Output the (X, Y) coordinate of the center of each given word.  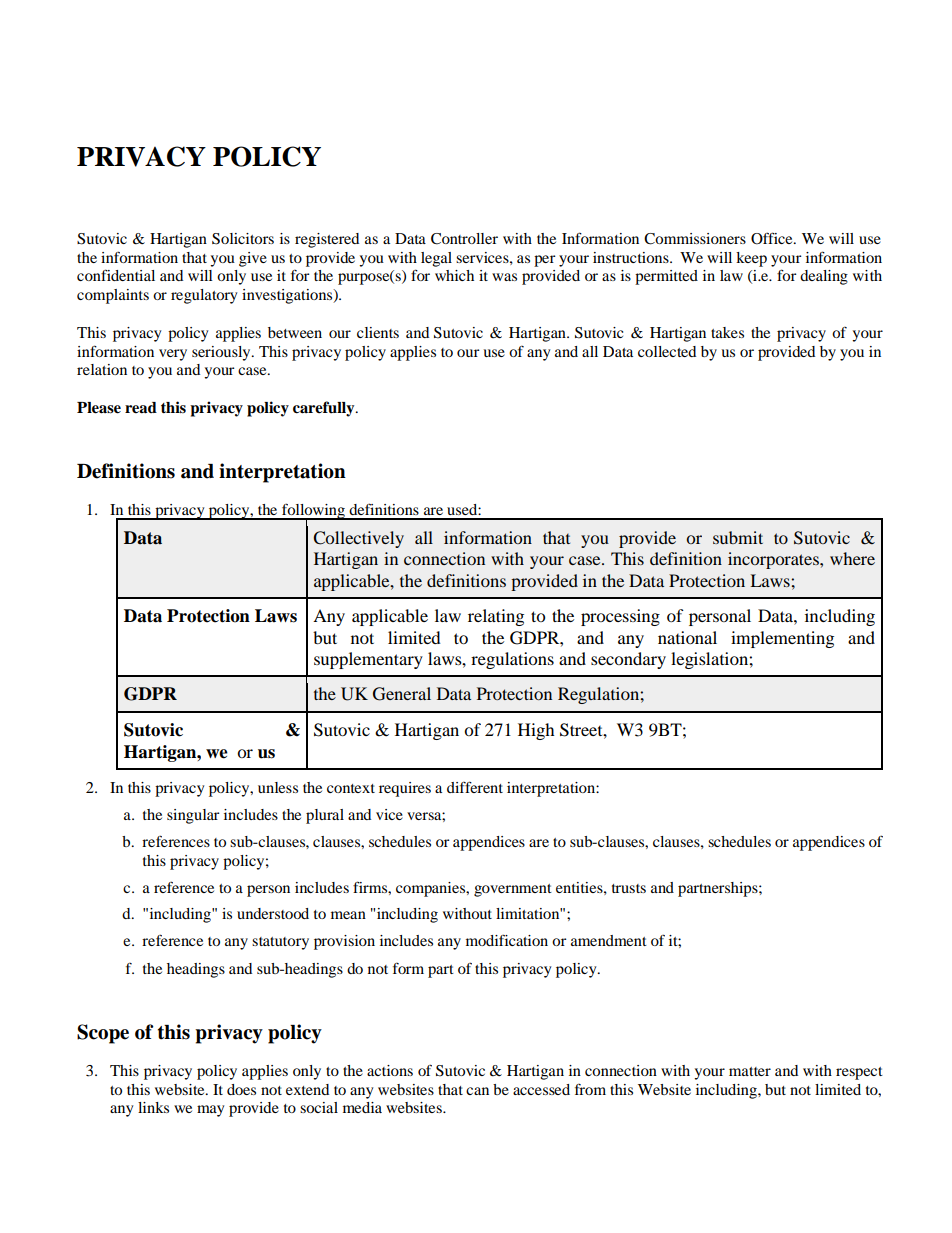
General (402, 694)
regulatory (204, 296)
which (454, 275)
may (210, 1111)
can (477, 1091)
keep (751, 259)
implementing (782, 639)
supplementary (368, 660)
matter (750, 1071)
